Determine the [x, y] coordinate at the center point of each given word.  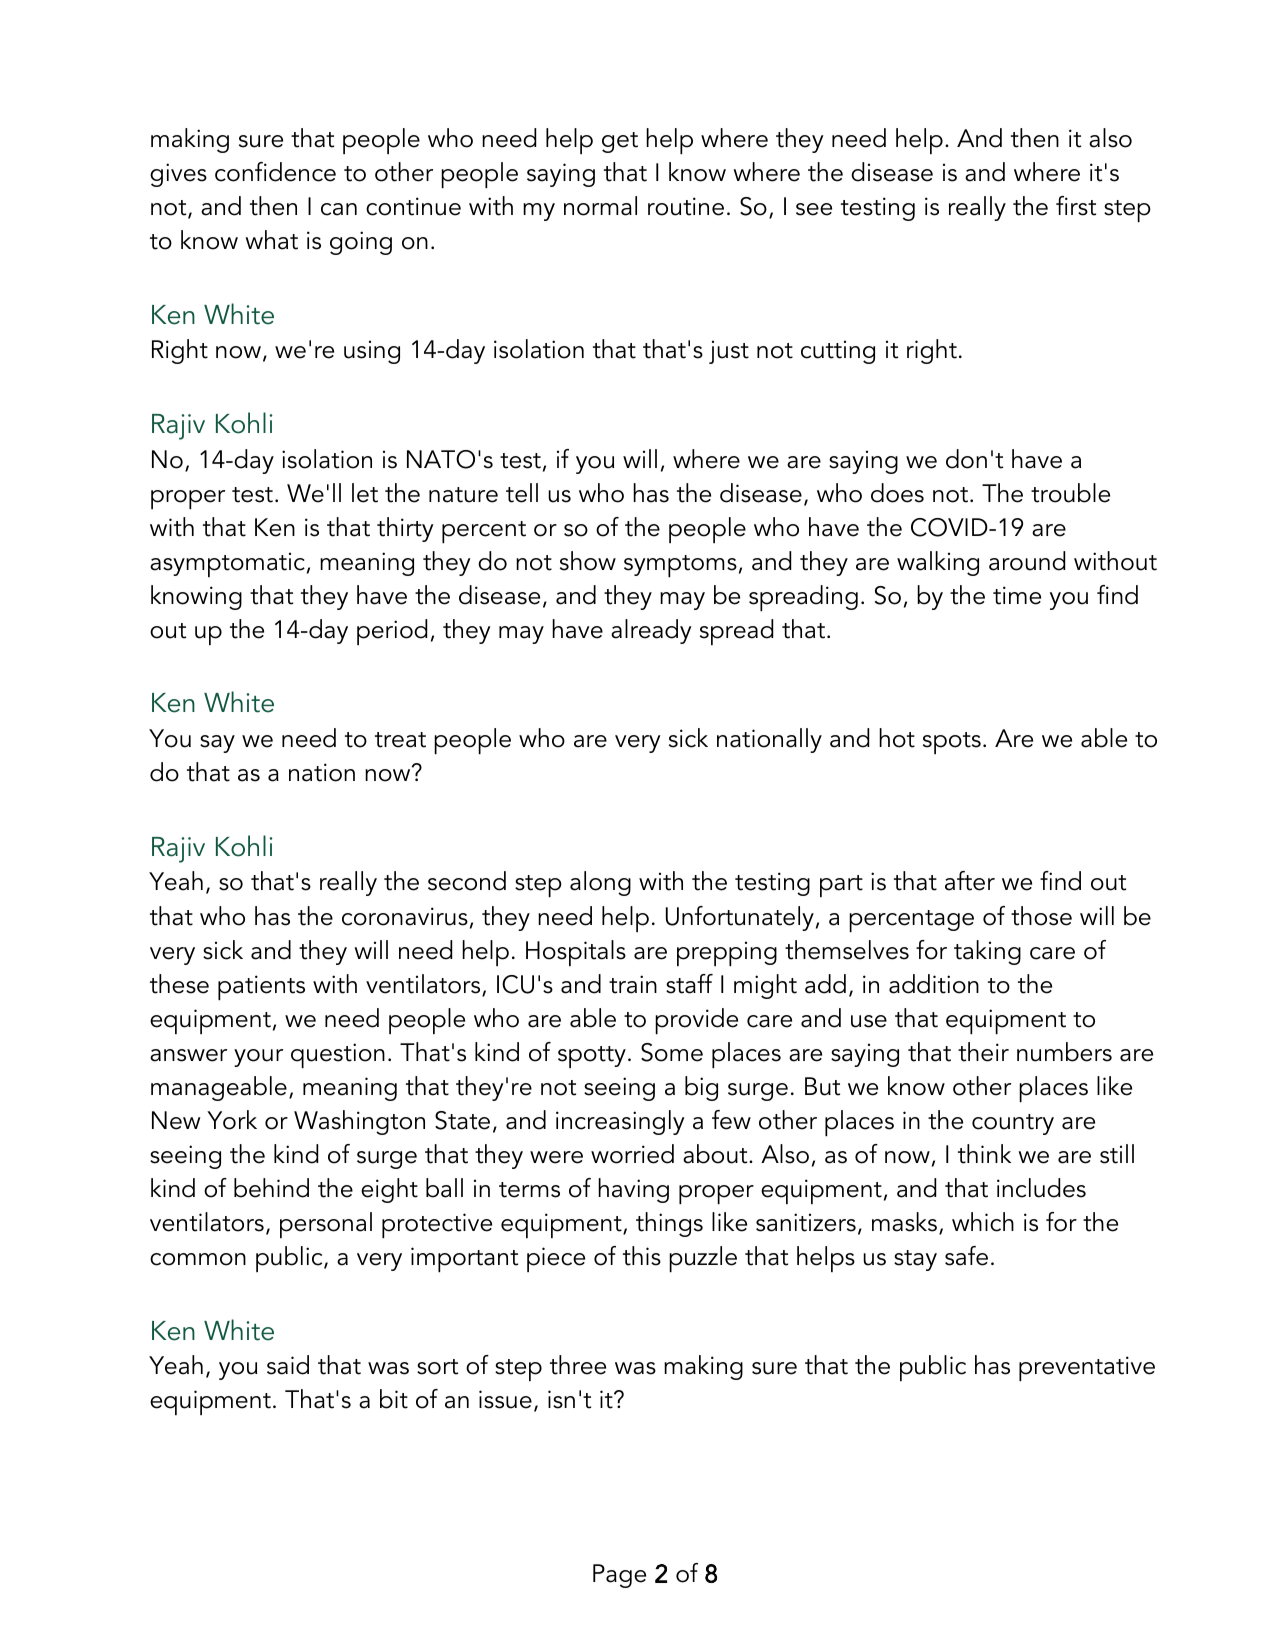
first [1076, 206]
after [970, 881]
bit [394, 1399]
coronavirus [405, 916]
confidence [275, 172]
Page [619, 1576]
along [600, 883]
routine [686, 206]
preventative [1087, 1368]
